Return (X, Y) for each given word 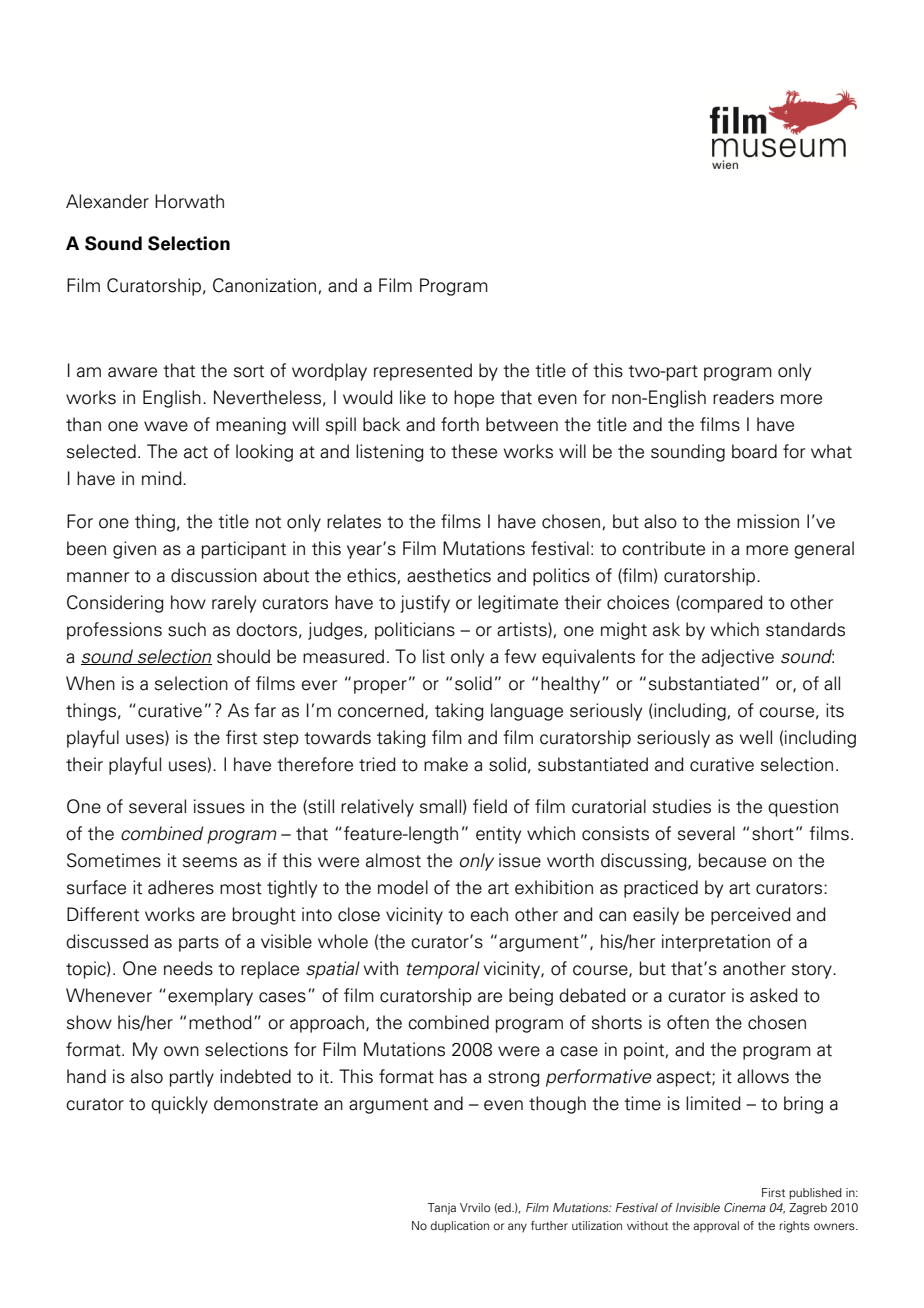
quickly (179, 1105)
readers (743, 397)
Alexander (107, 201)
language (527, 712)
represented (423, 372)
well (755, 737)
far (265, 710)
